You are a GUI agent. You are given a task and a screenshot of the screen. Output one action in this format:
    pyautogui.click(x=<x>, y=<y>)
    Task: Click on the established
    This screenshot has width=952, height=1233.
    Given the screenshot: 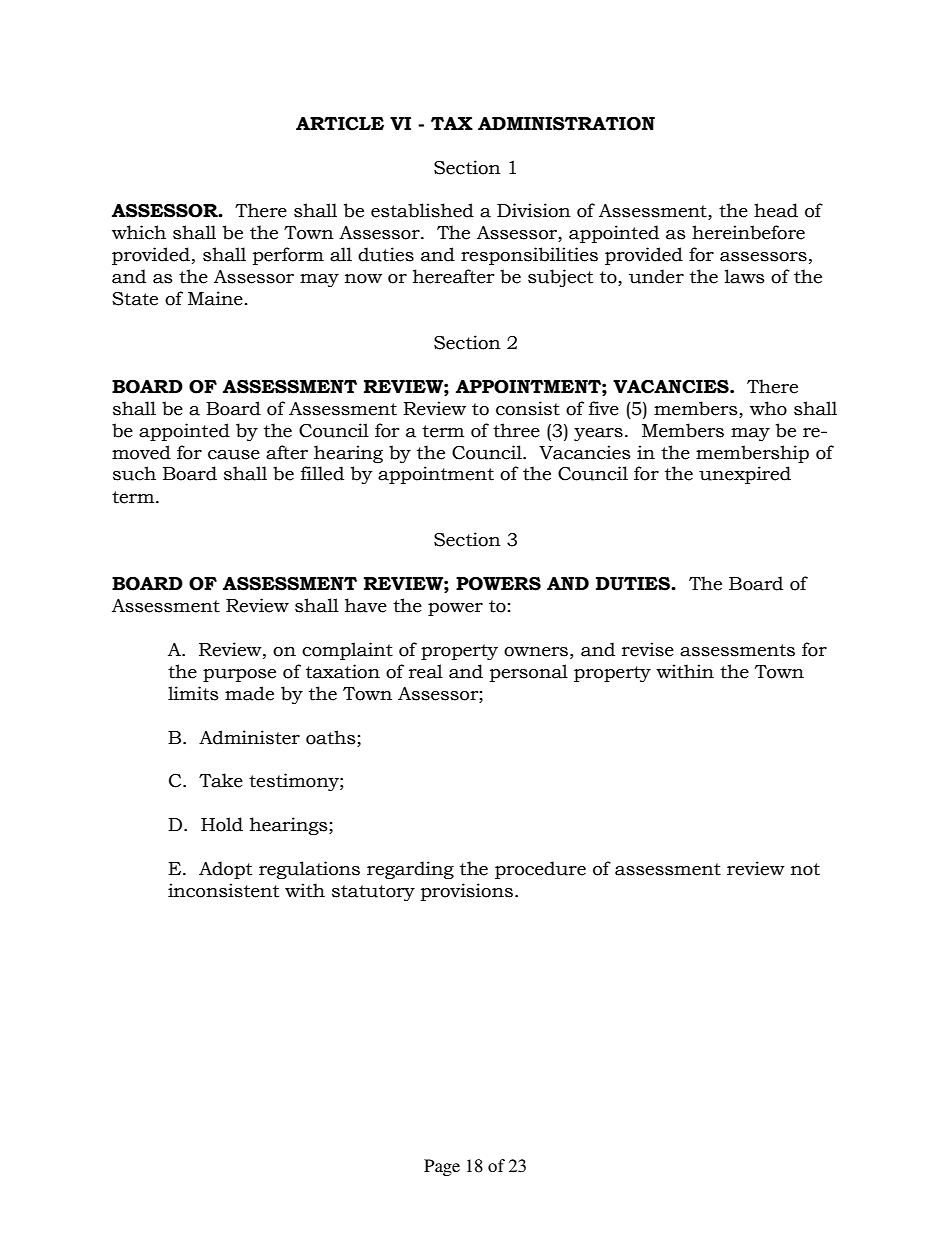 What is the action you would take?
    pyautogui.click(x=422, y=210)
